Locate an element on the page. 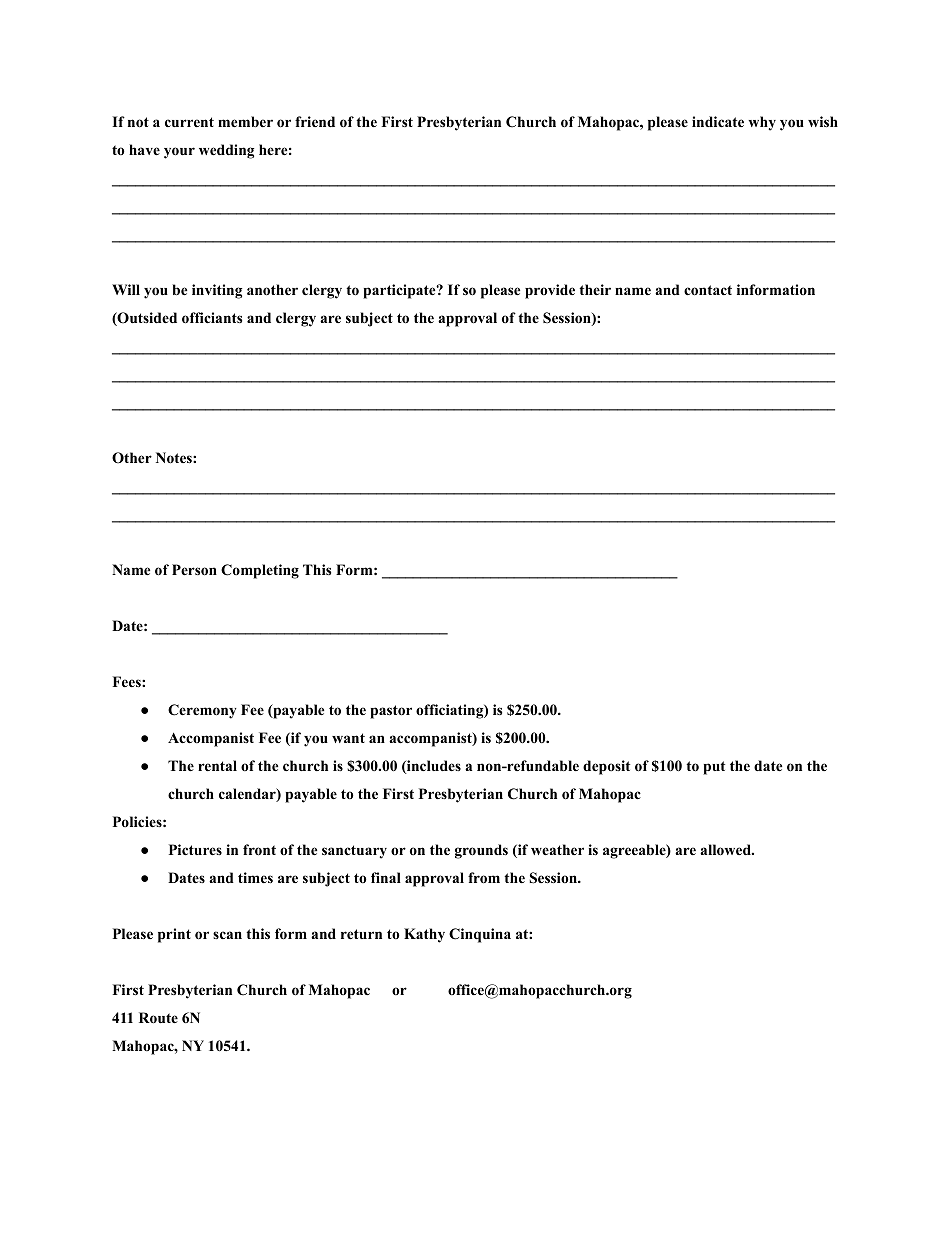 The height and width of the document is (1233, 952). inviting is located at coordinates (217, 291).
